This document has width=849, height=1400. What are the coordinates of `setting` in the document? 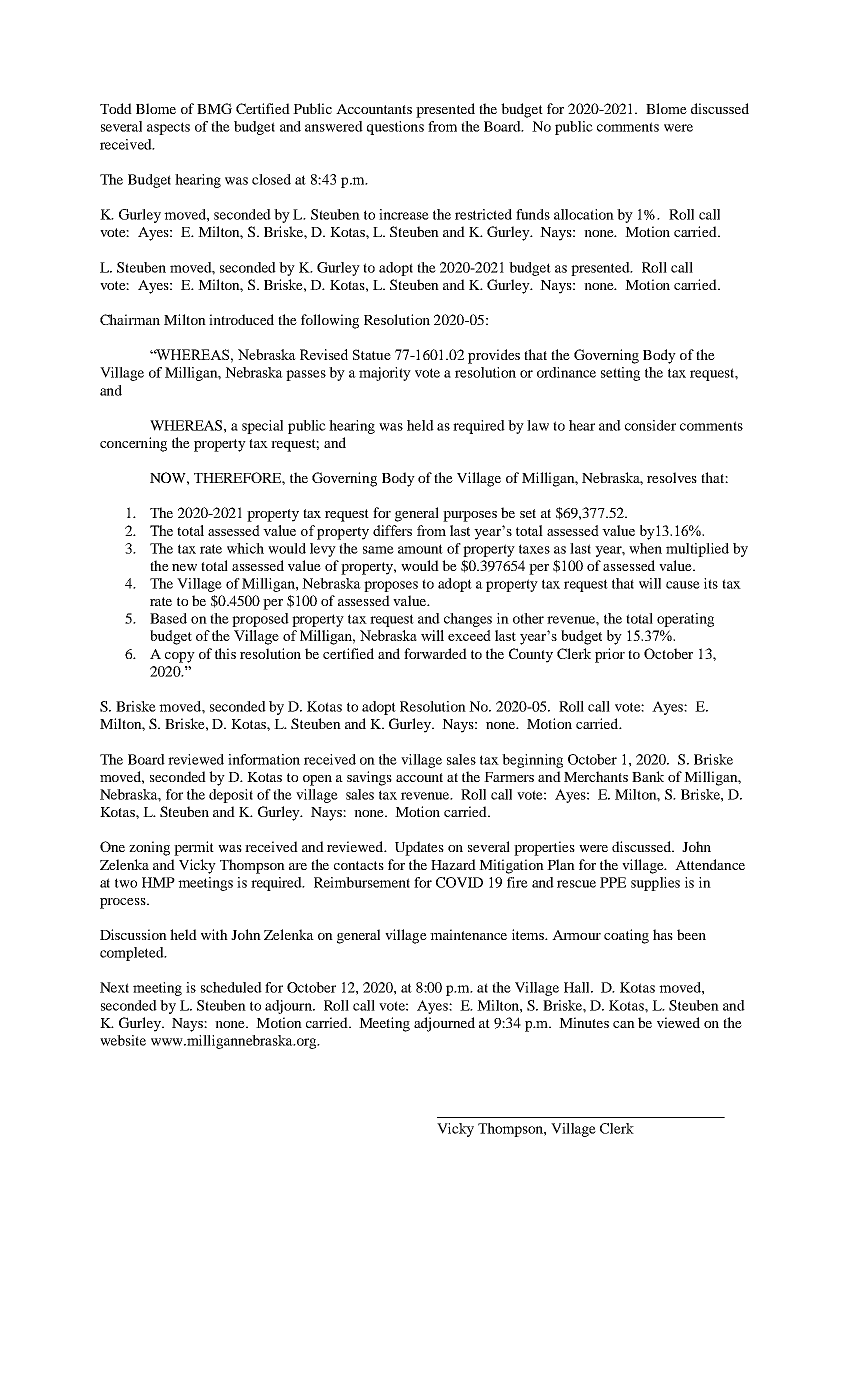 It's located at (620, 374).
